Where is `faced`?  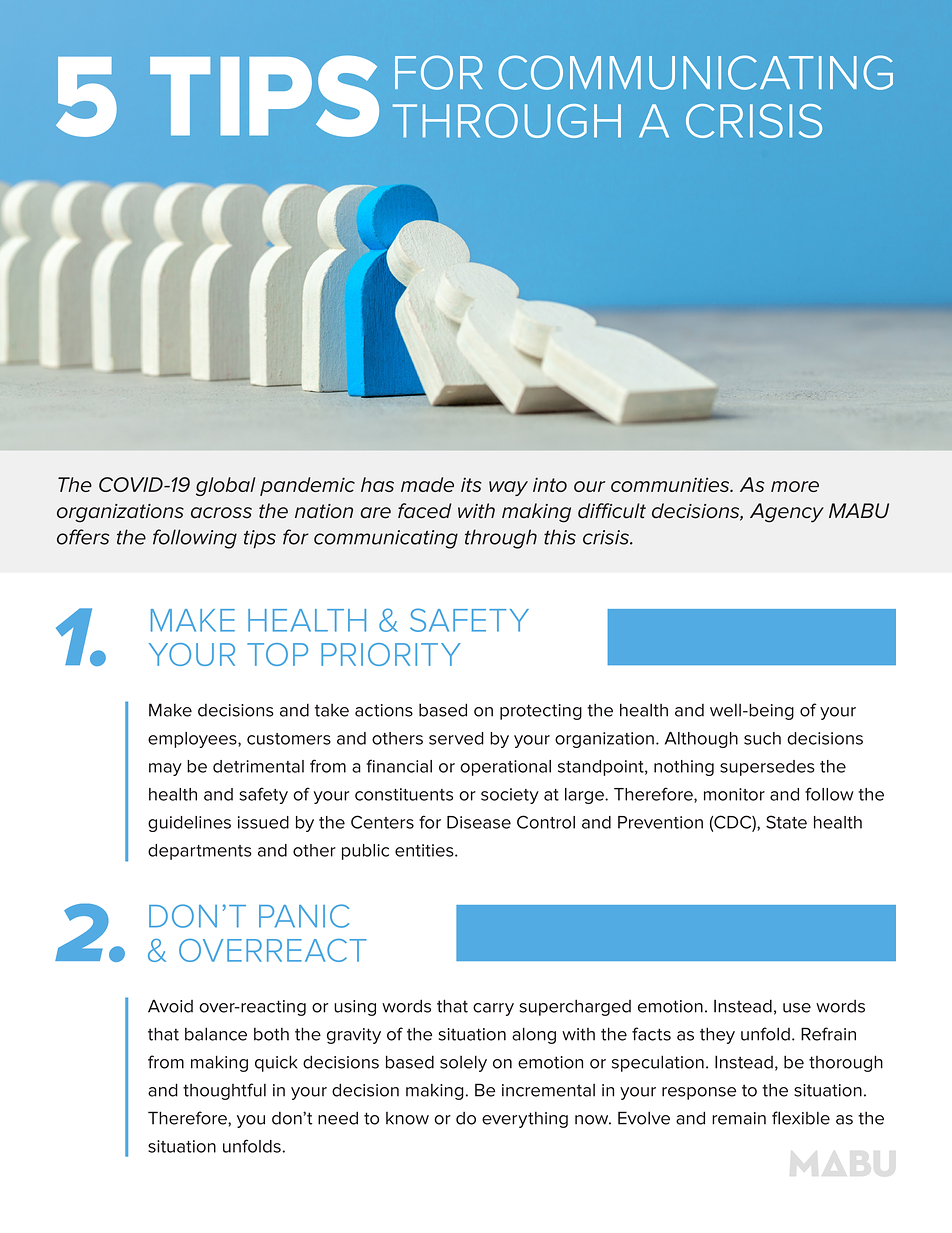 faced is located at coordinates (425, 511).
